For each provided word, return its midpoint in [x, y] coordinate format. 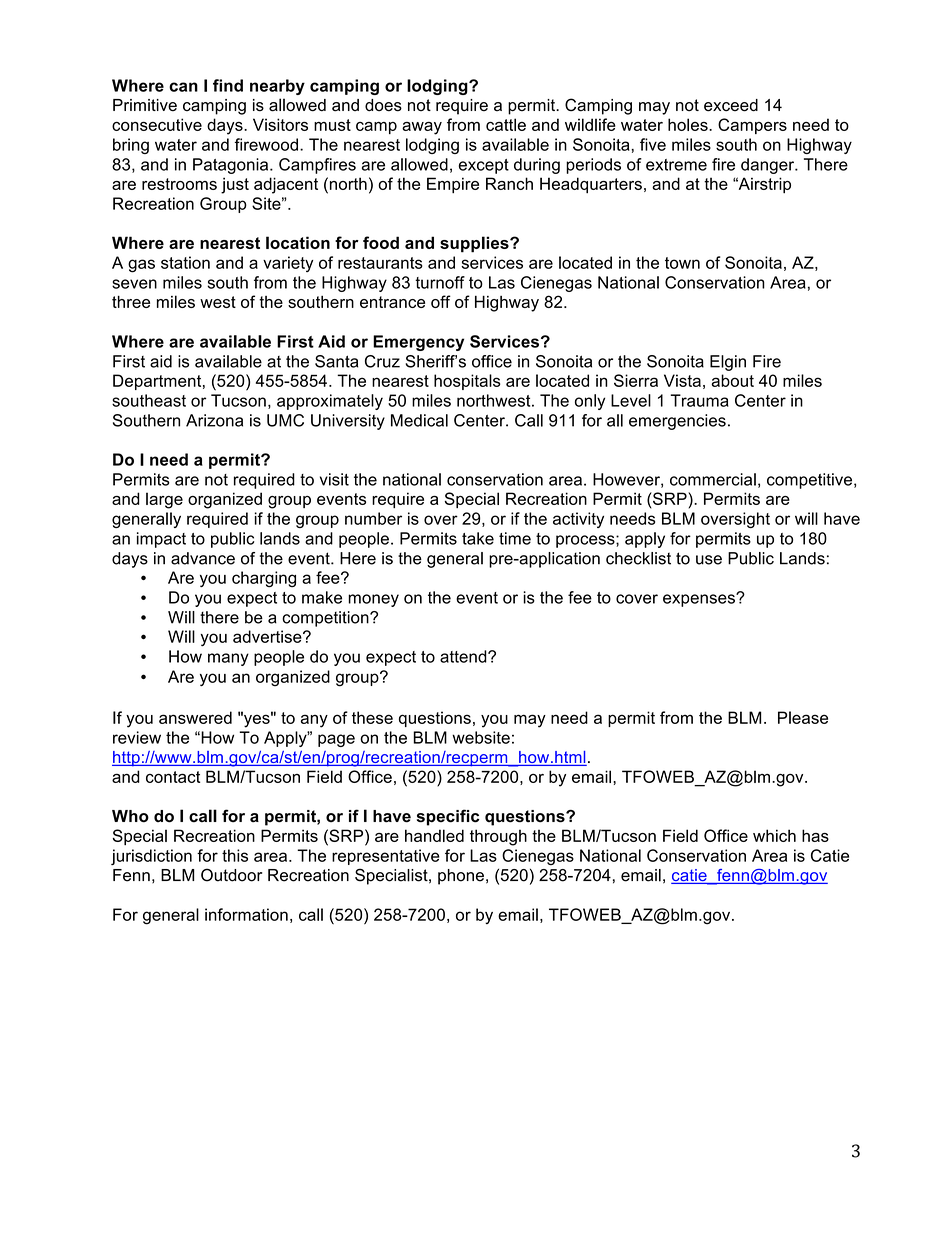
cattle [506, 124]
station [185, 262]
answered [195, 717]
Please [803, 717]
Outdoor [231, 875]
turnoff [440, 282]
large [164, 500]
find [228, 85]
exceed [731, 105]
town [682, 263]
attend [464, 656]
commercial [713, 479]
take [478, 538]
